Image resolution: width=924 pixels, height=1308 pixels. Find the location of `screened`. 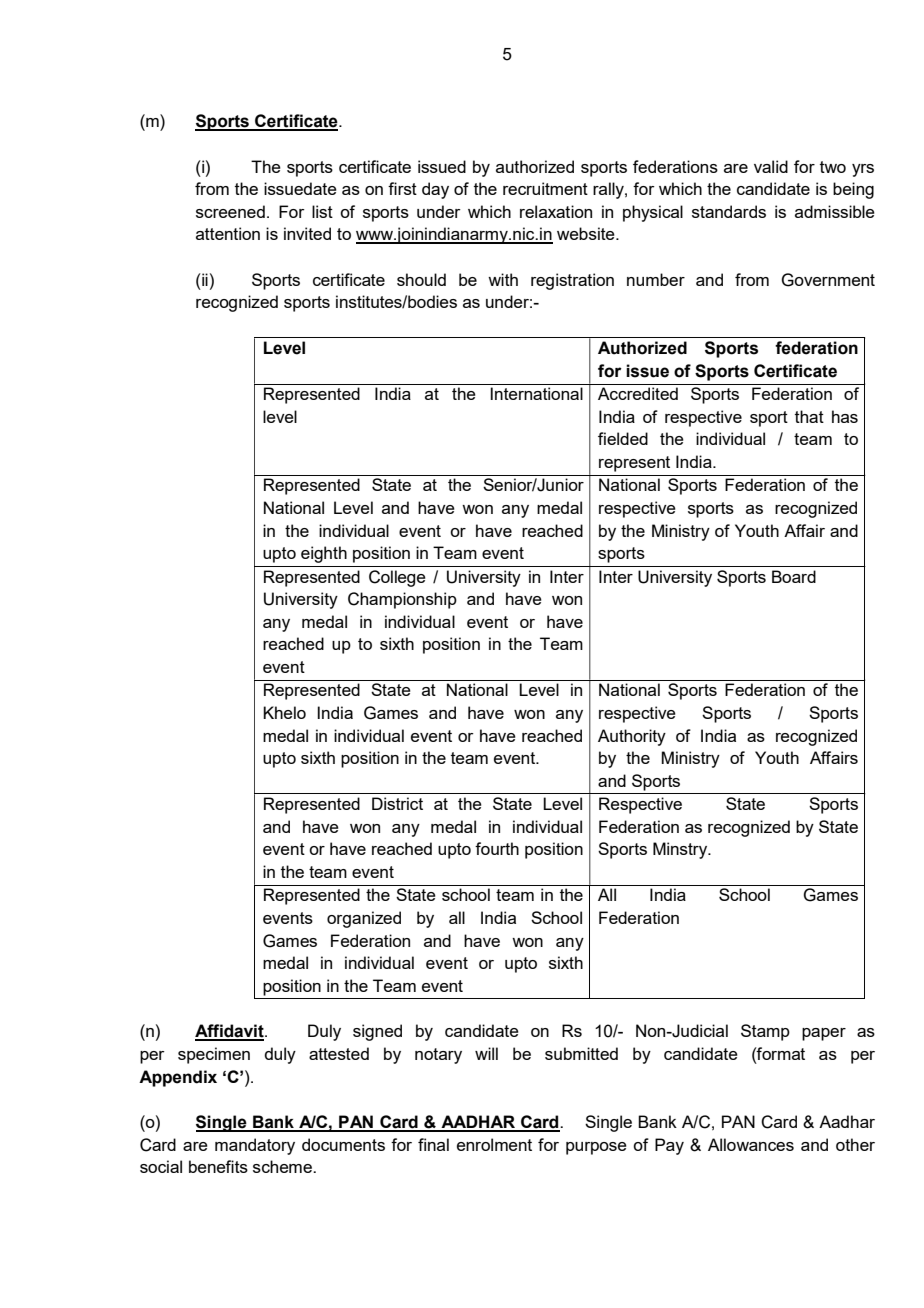

screened is located at coordinates (230, 211).
